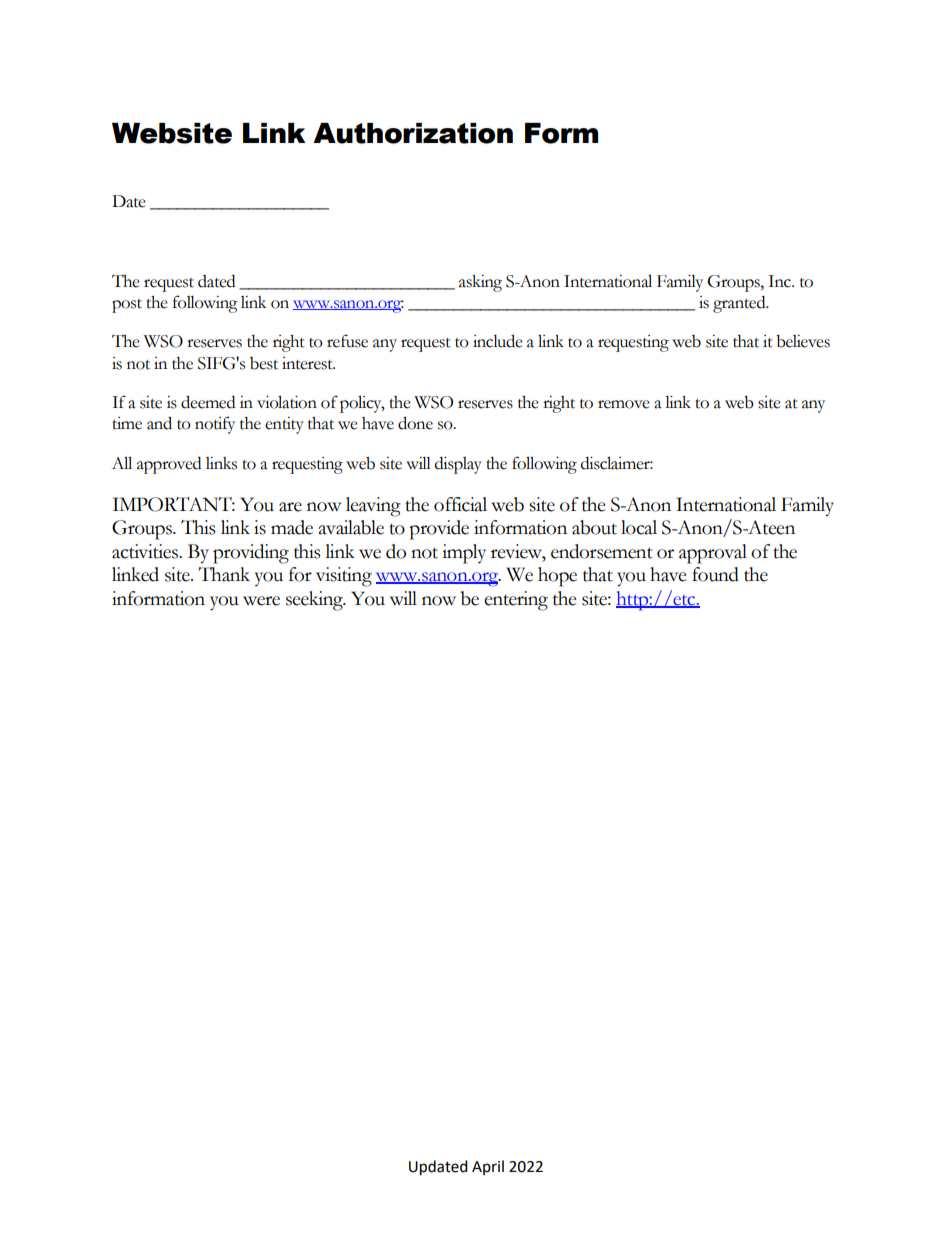  What do you see at coordinates (413, 133) in the screenshot?
I see `Authorization` at bounding box center [413, 133].
